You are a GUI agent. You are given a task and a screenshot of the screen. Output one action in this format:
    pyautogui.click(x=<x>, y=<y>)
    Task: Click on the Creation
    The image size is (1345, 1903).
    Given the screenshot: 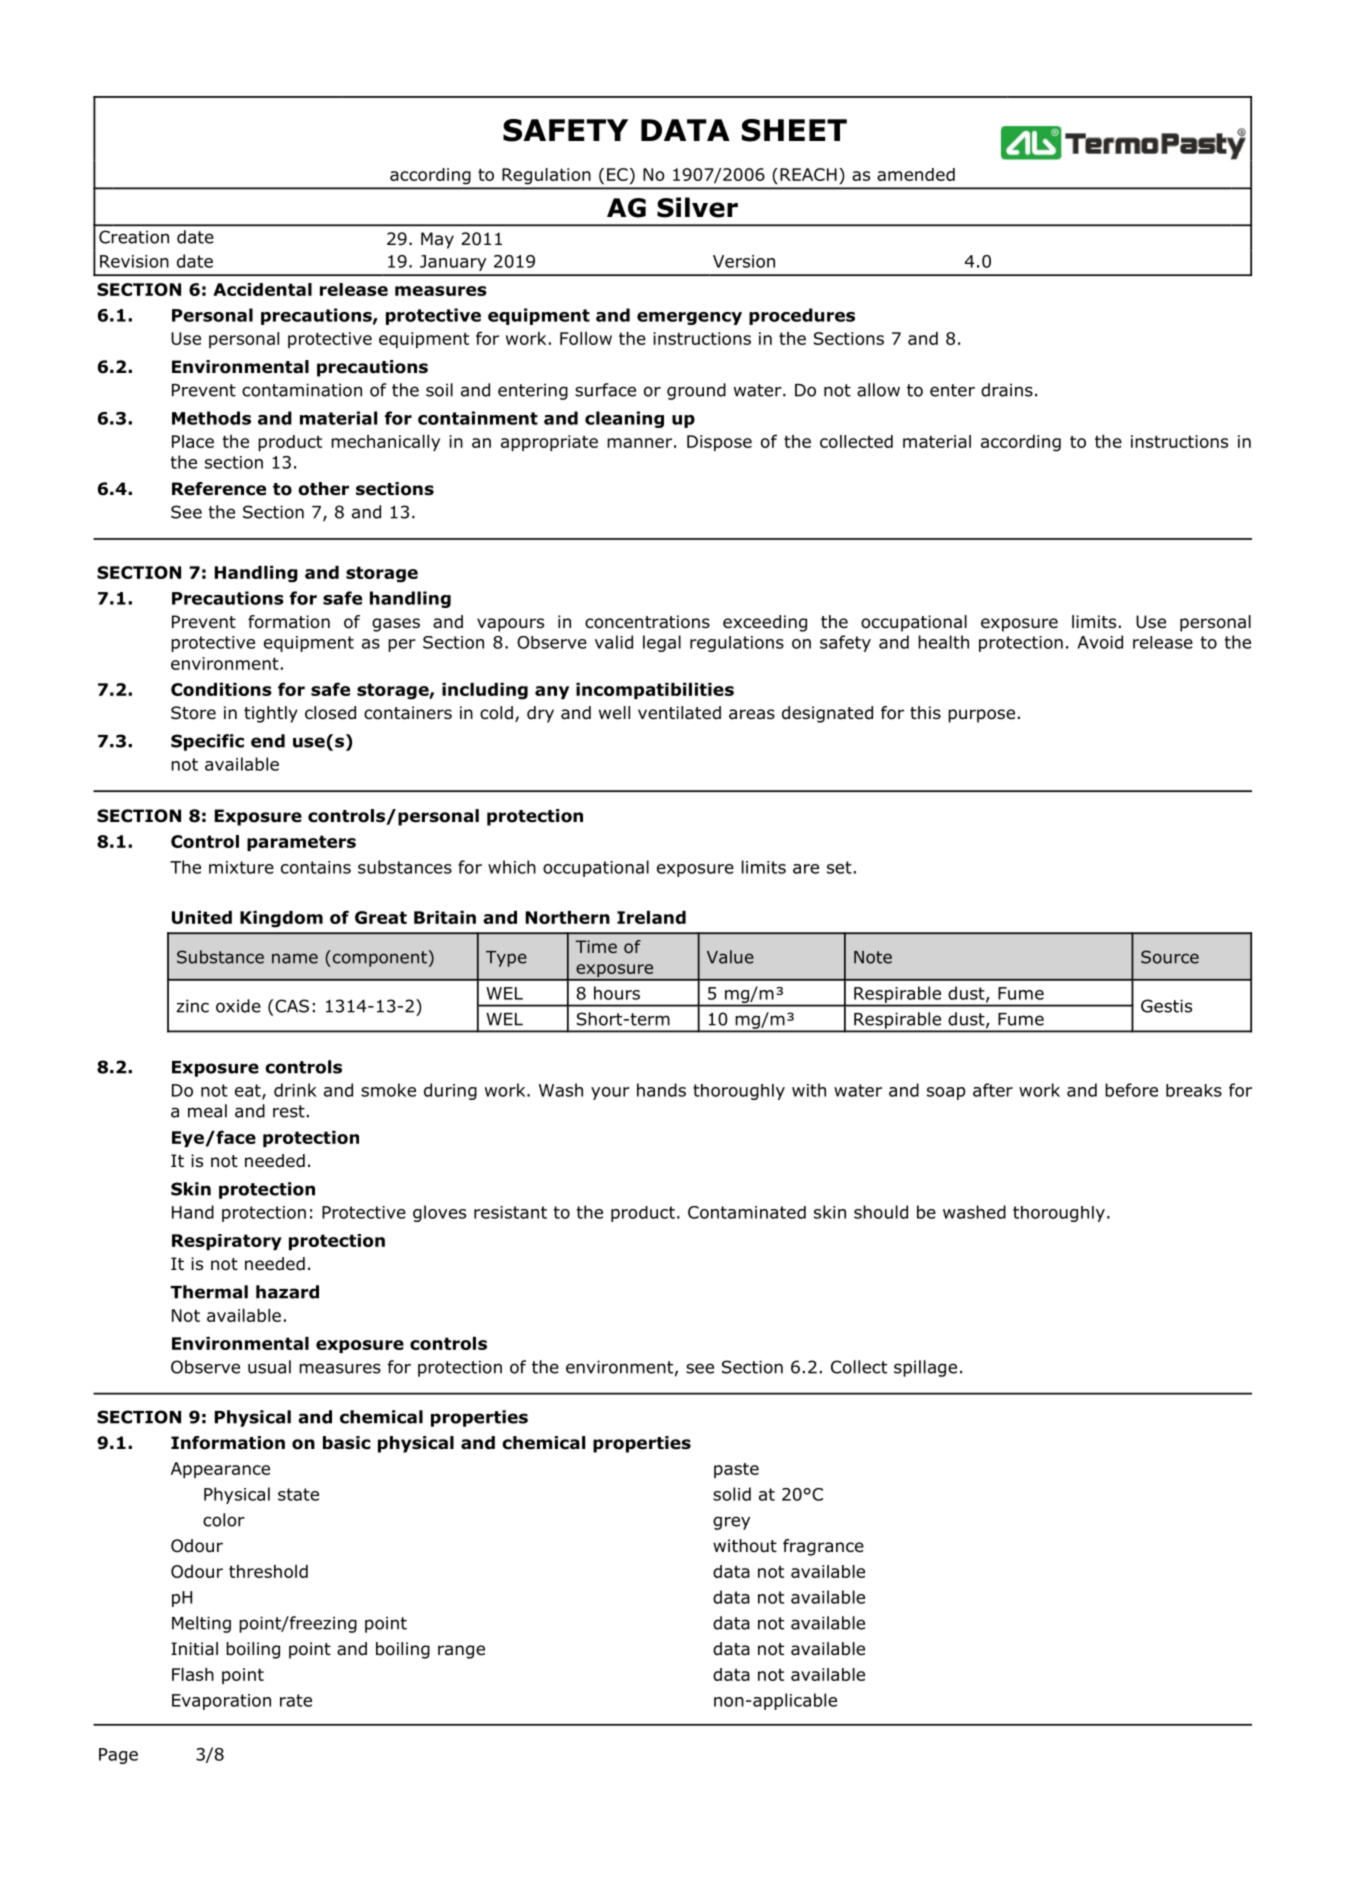 What is the action you would take?
    pyautogui.click(x=134, y=237)
